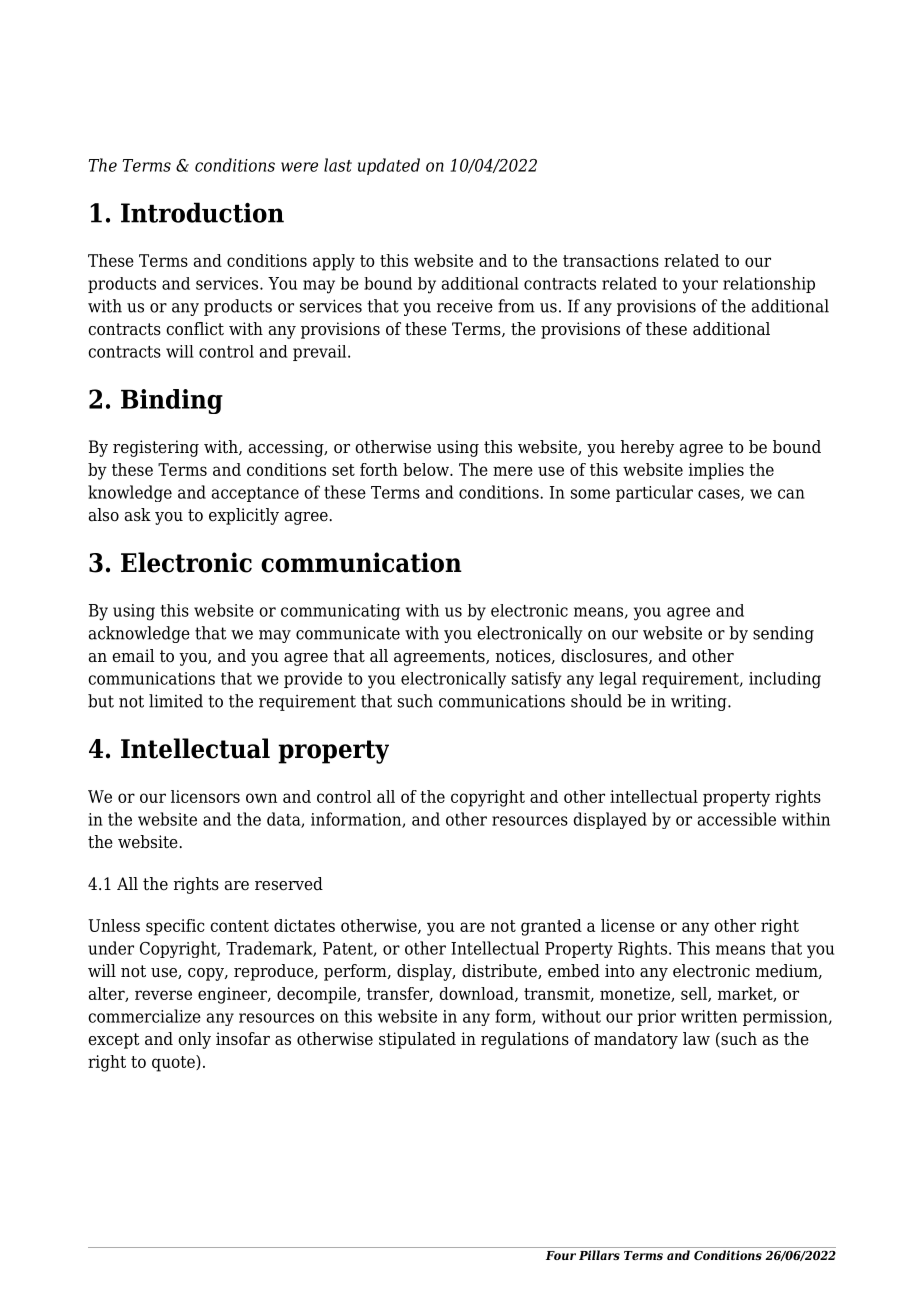 The image size is (924, 1308). What do you see at coordinates (551, 927) in the document?
I see `granted` at bounding box center [551, 927].
